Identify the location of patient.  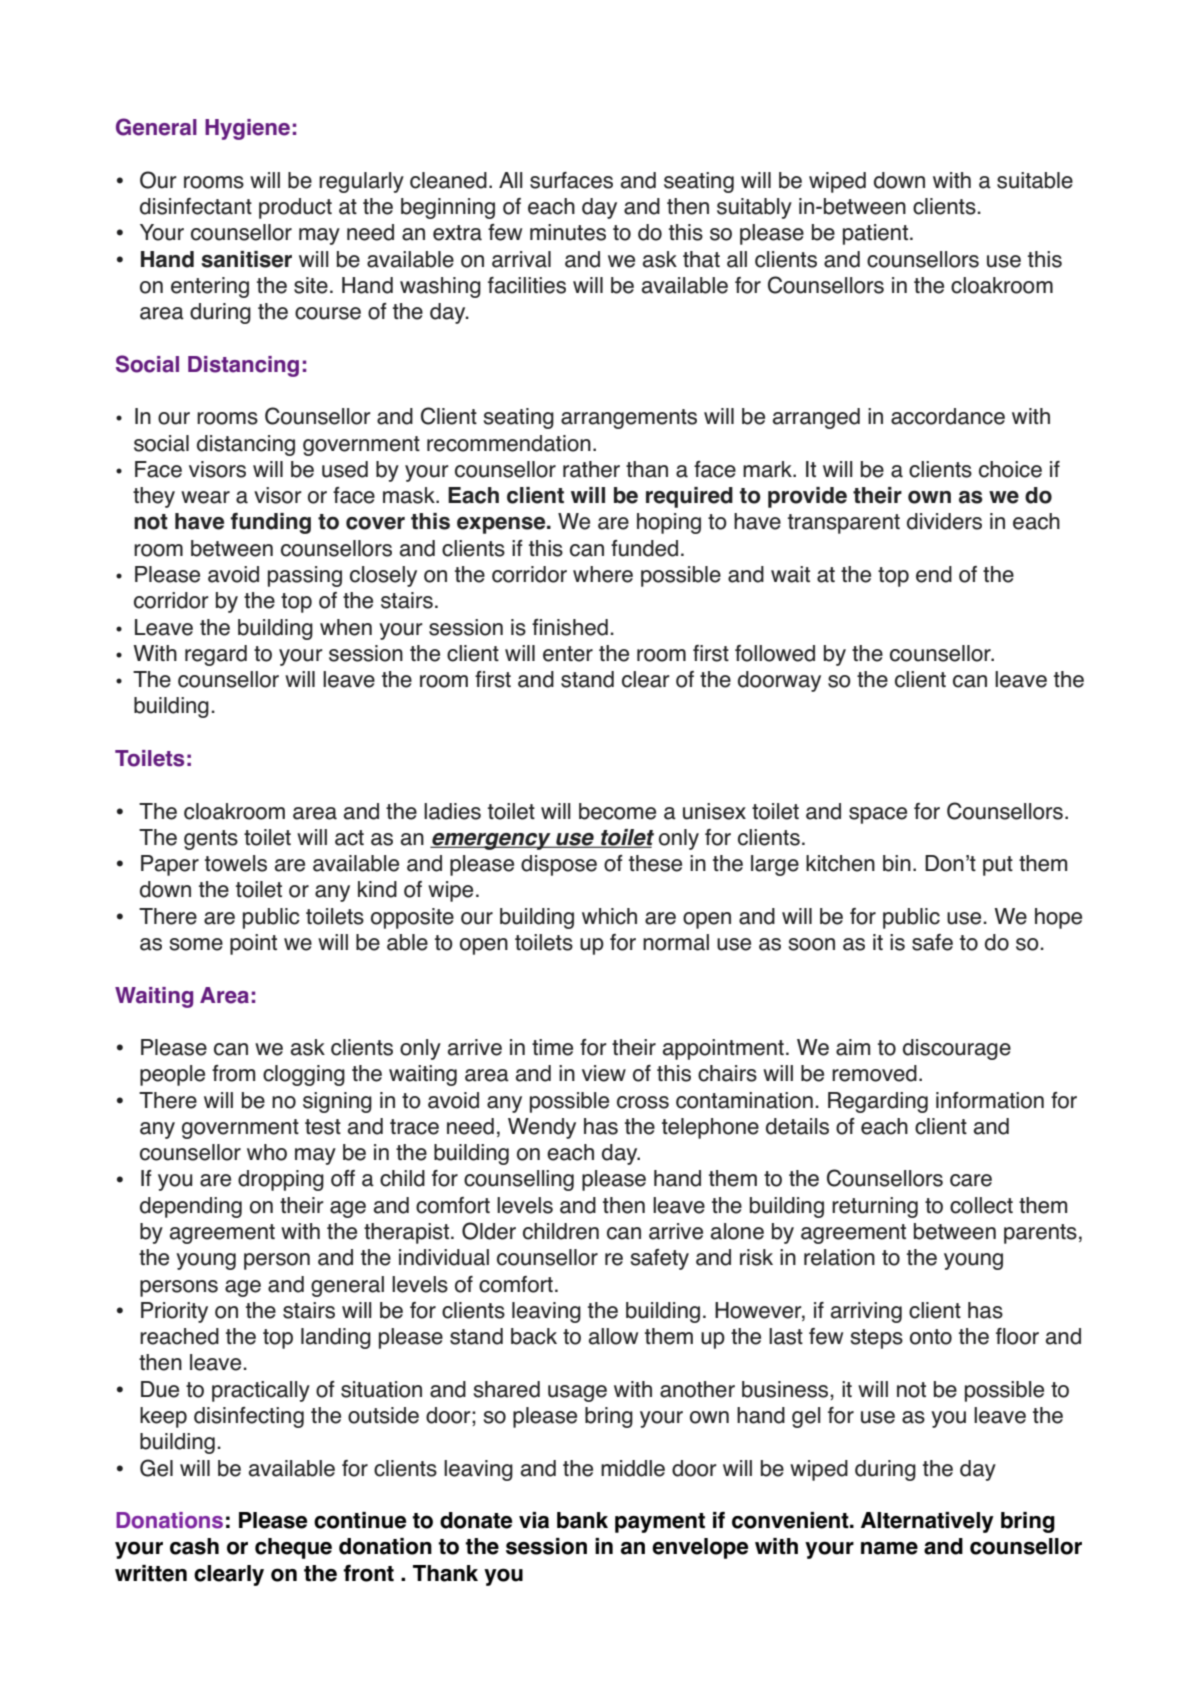
(875, 234).
